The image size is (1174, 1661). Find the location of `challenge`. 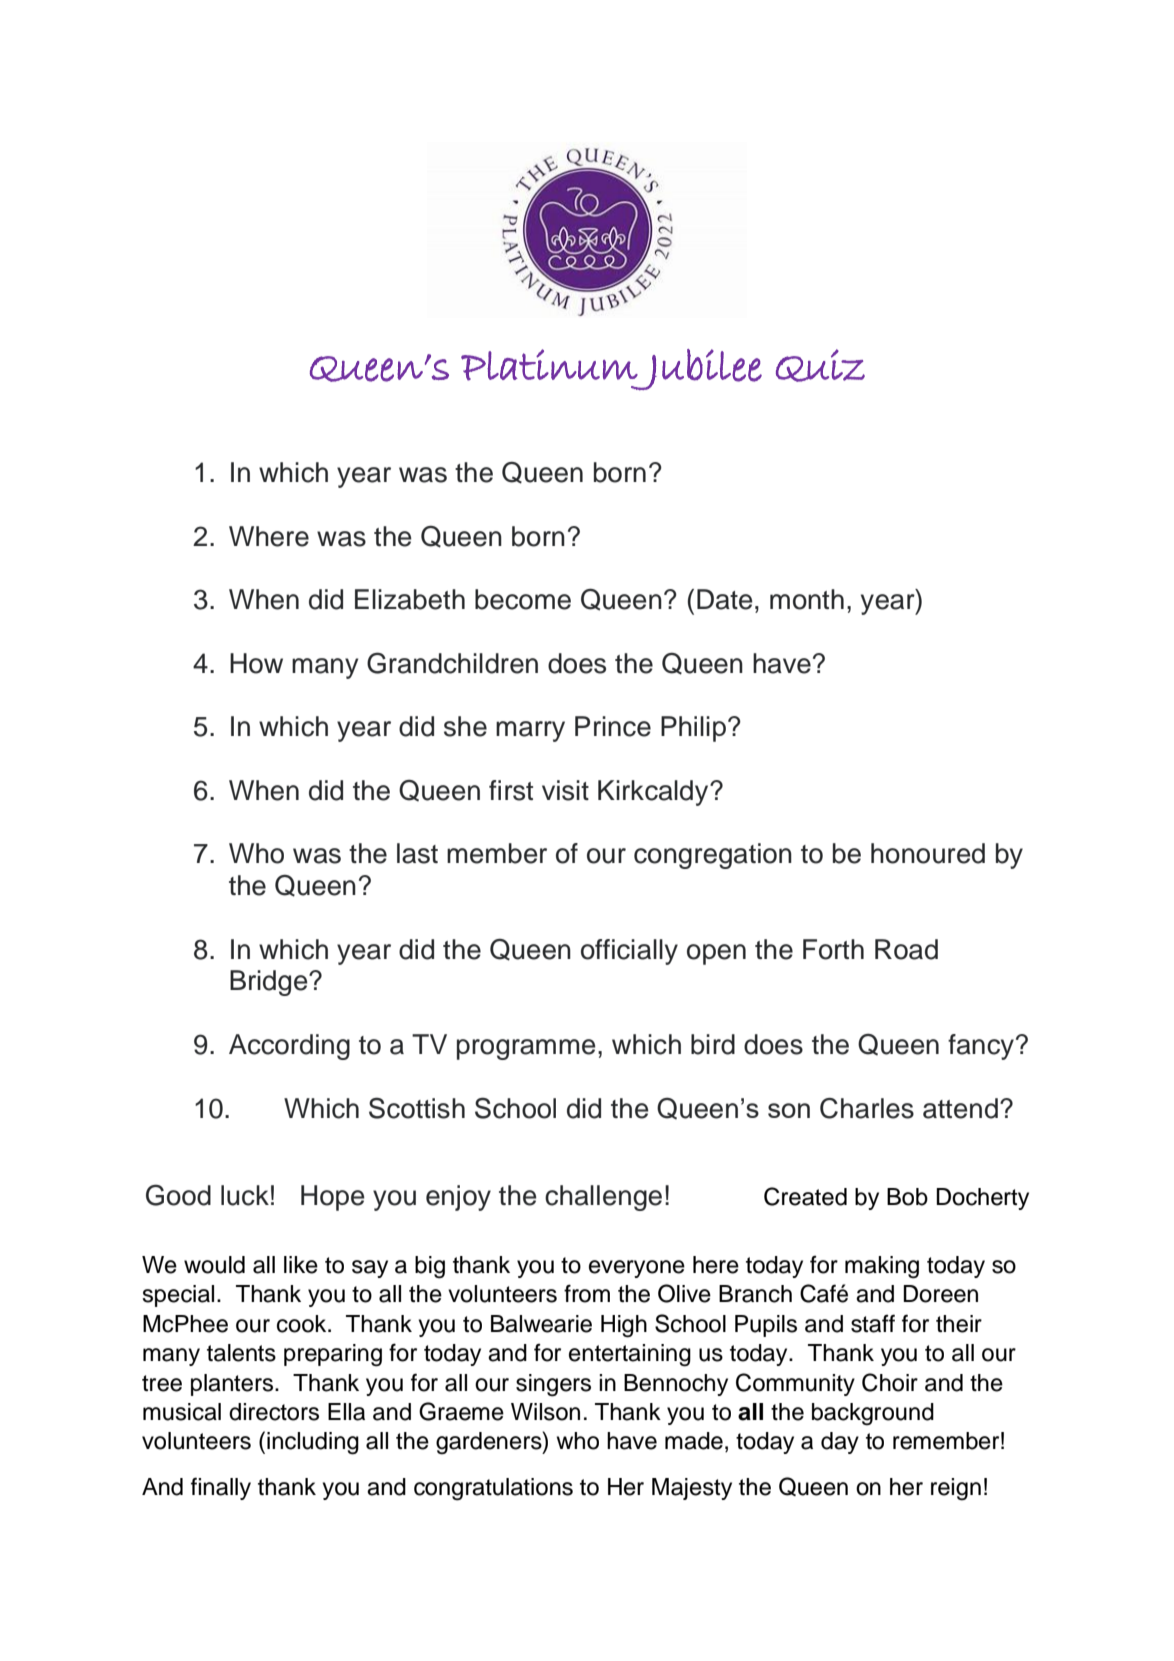

challenge is located at coordinates (603, 1198).
